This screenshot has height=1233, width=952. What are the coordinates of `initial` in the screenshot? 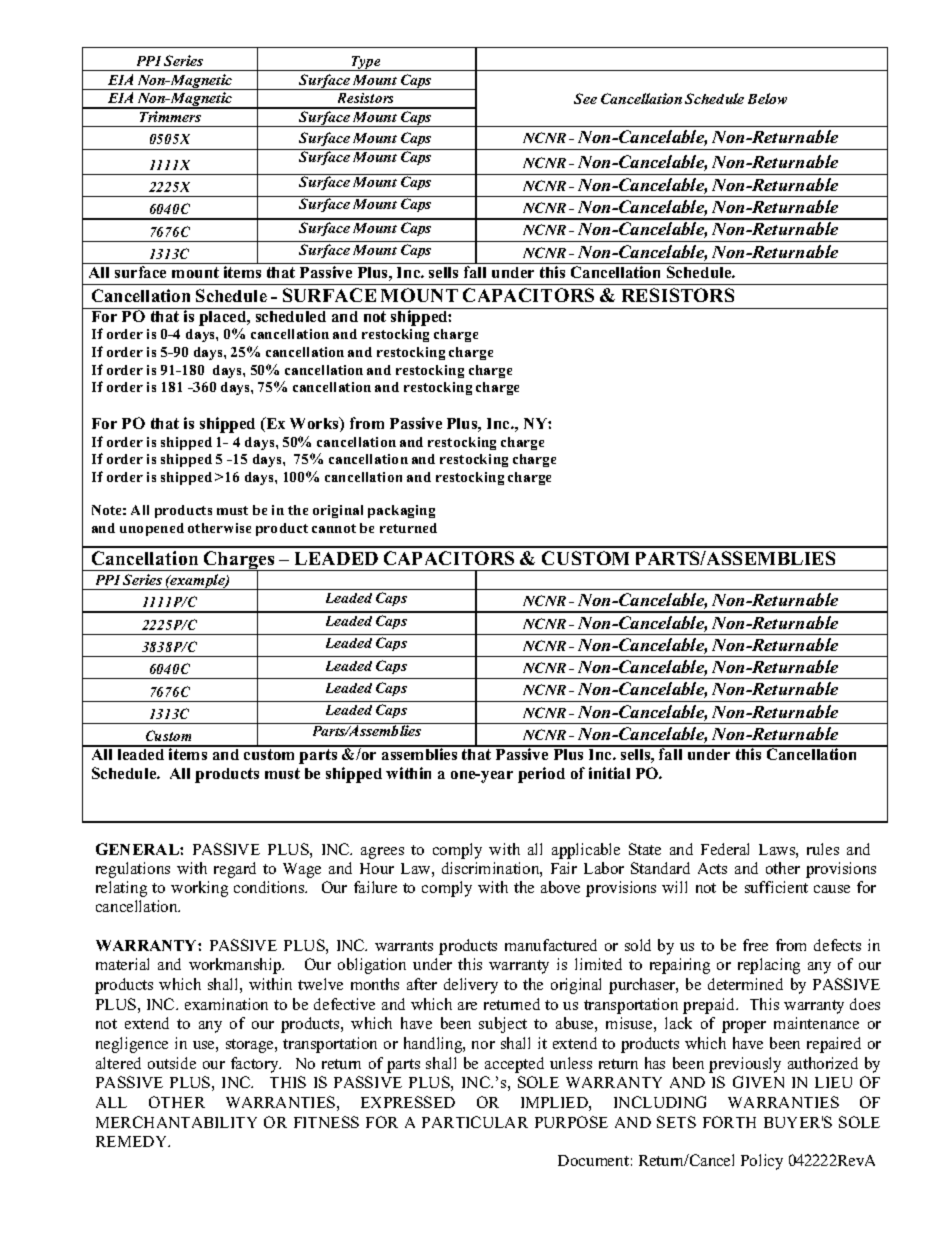 It's located at (609, 773).
